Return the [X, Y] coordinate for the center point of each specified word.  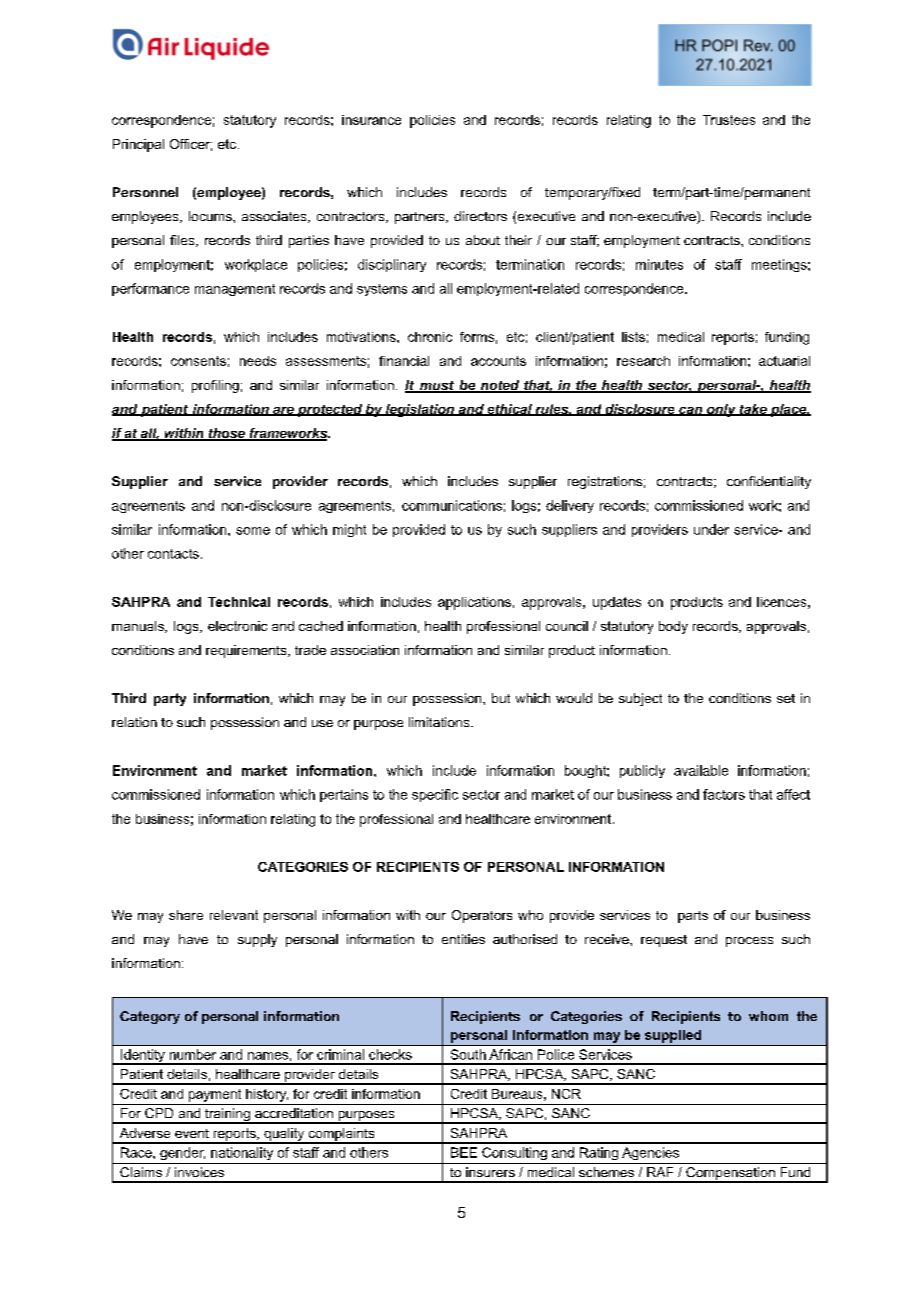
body [673, 627]
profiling [215, 386]
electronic [237, 626]
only [721, 410]
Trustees [729, 120]
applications [474, 603]
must [437, 387]
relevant [234, 915]
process [749, 942]
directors [480, 216]
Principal [138, 145]
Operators [482, 916]
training [227, 1116]
